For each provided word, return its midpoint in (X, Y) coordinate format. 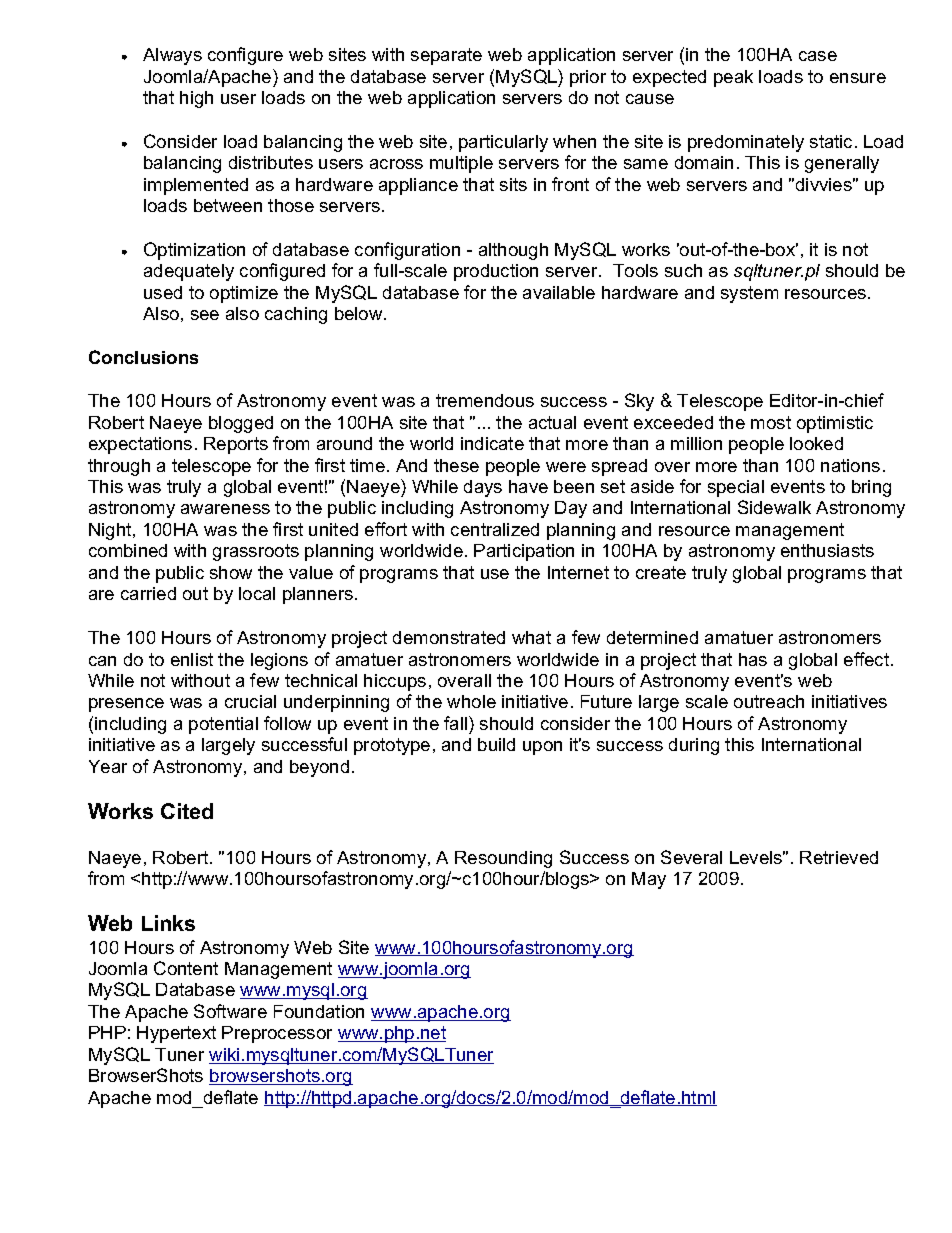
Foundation (319, 1011)
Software (230, 1011)
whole (471, 701)
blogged (241, 424)
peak (733, 78)
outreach (769, 701)
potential (223, 725)
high (196, 99)
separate (446, 56)
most (771, 422)
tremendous (485, 400)
